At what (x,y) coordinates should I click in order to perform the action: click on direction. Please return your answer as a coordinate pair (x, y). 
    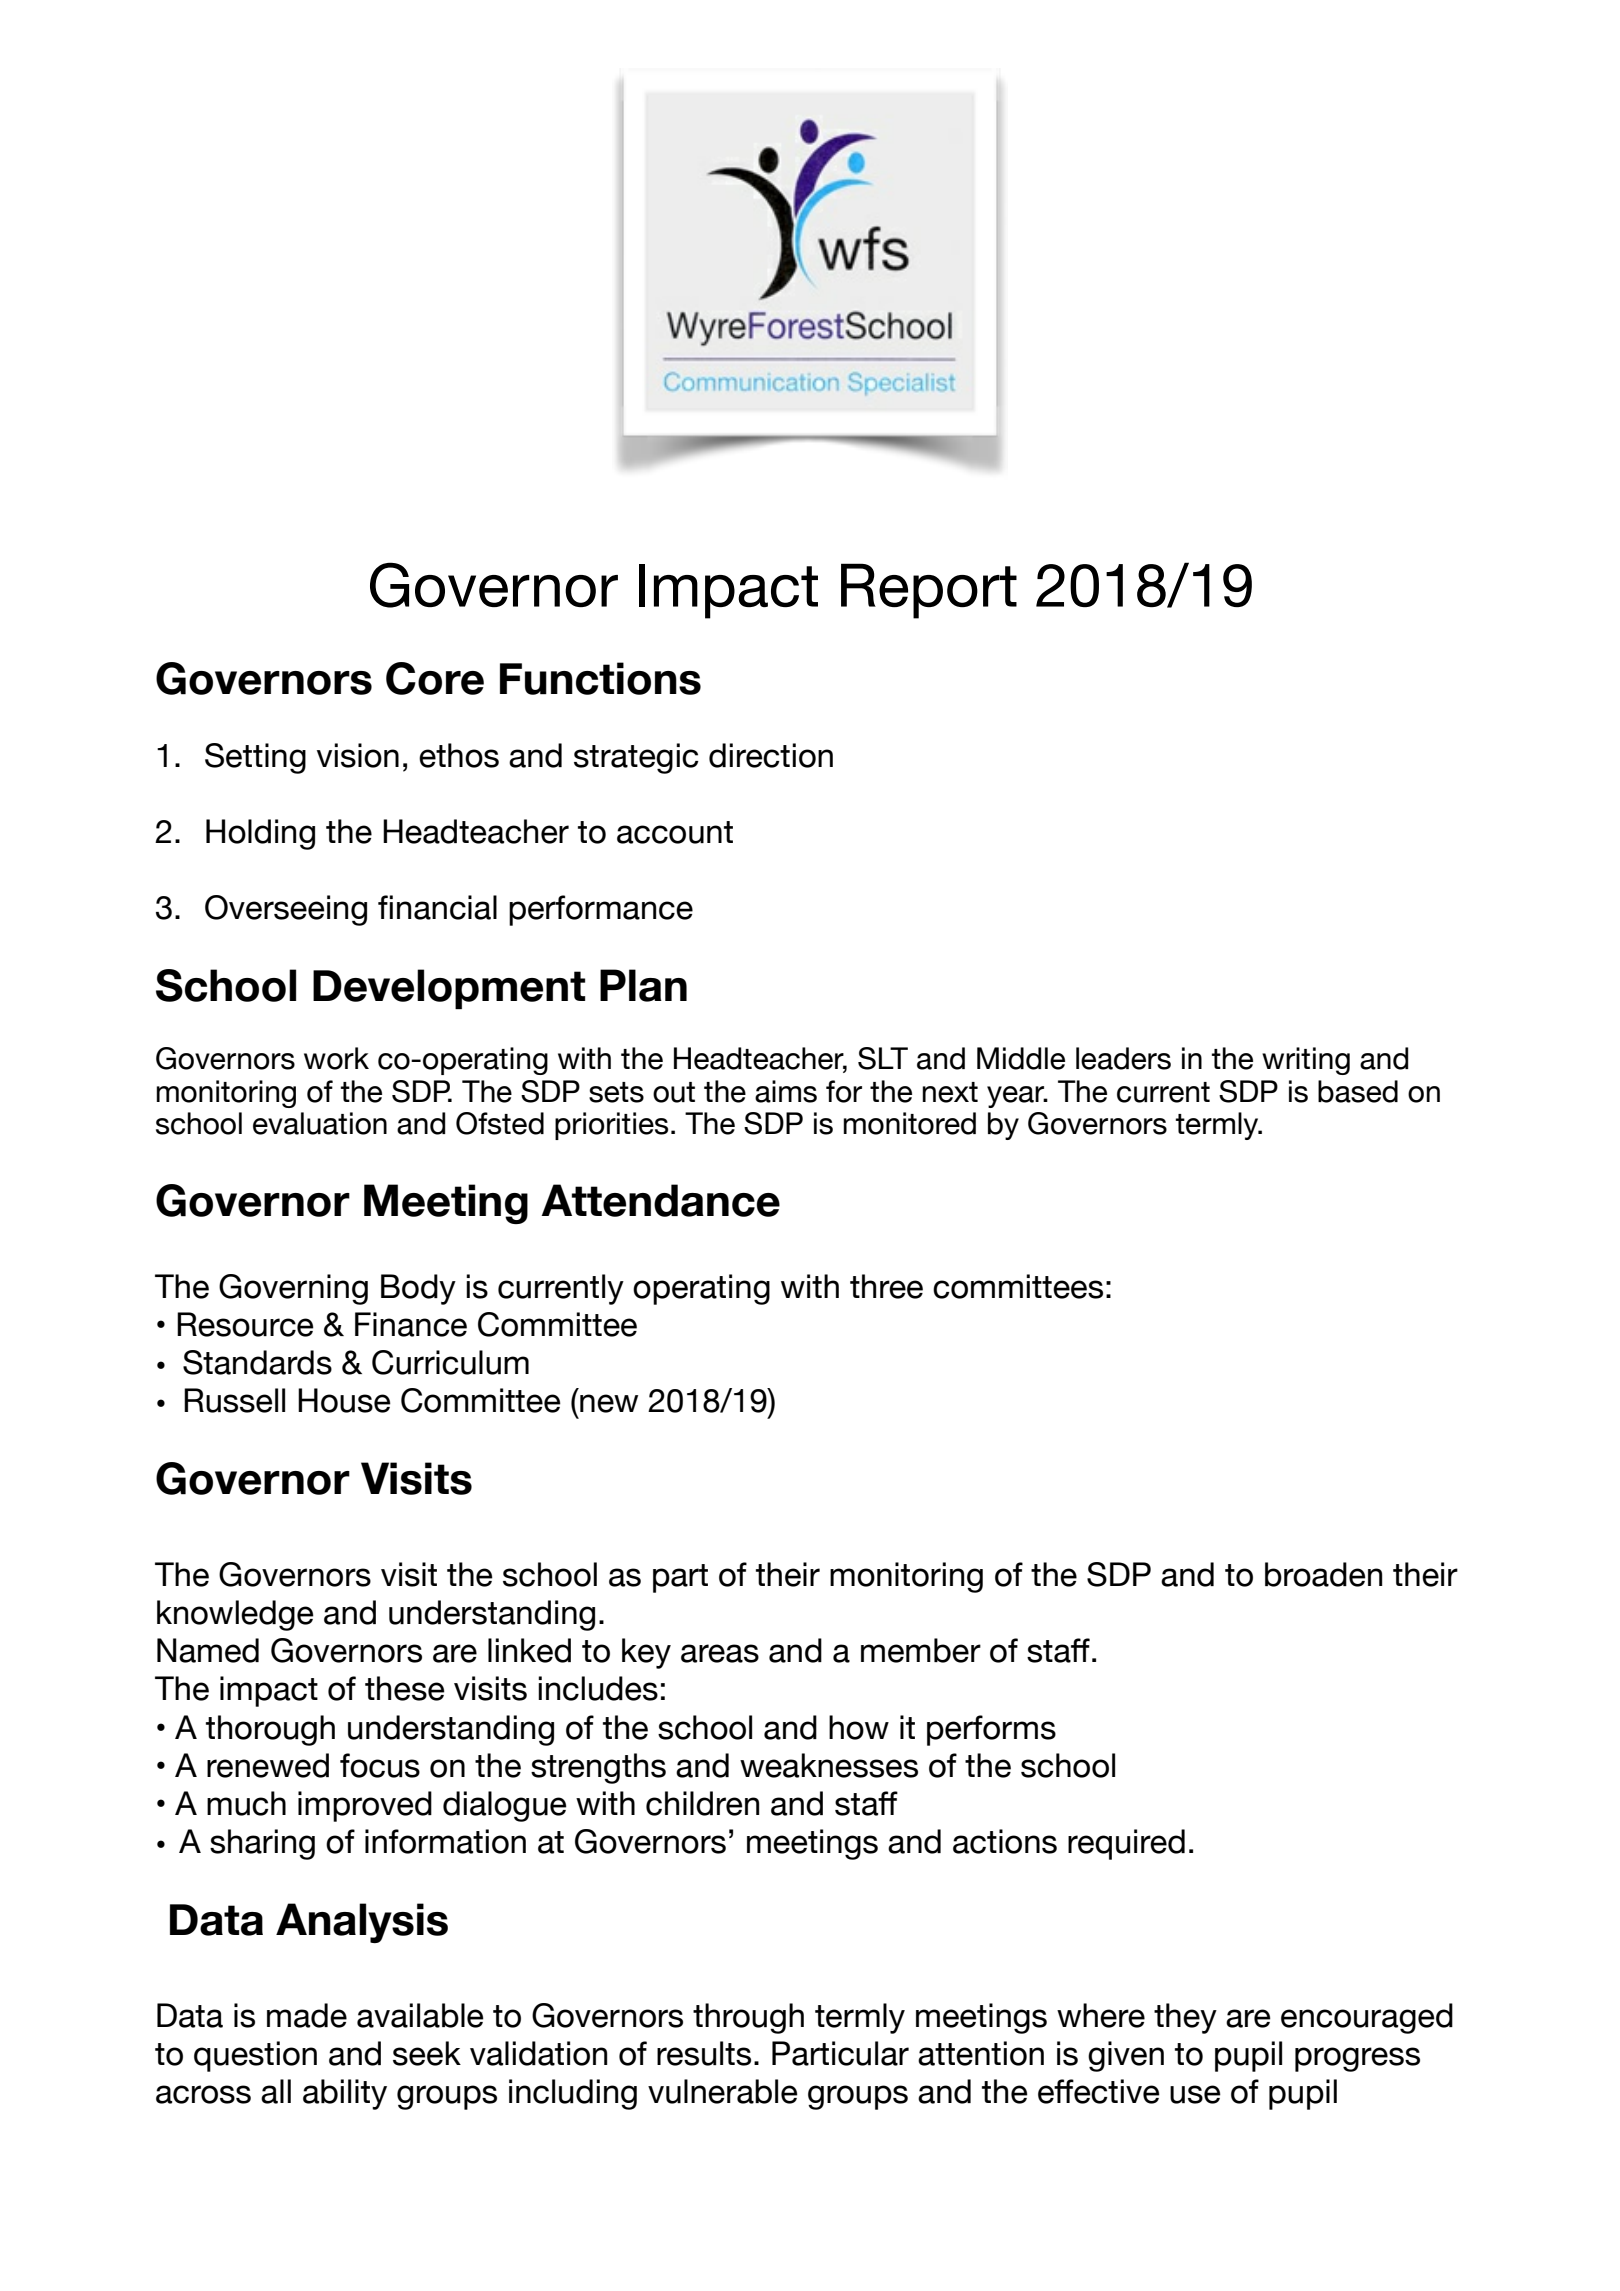
    Looking at the image, I should click on (771, 755).
